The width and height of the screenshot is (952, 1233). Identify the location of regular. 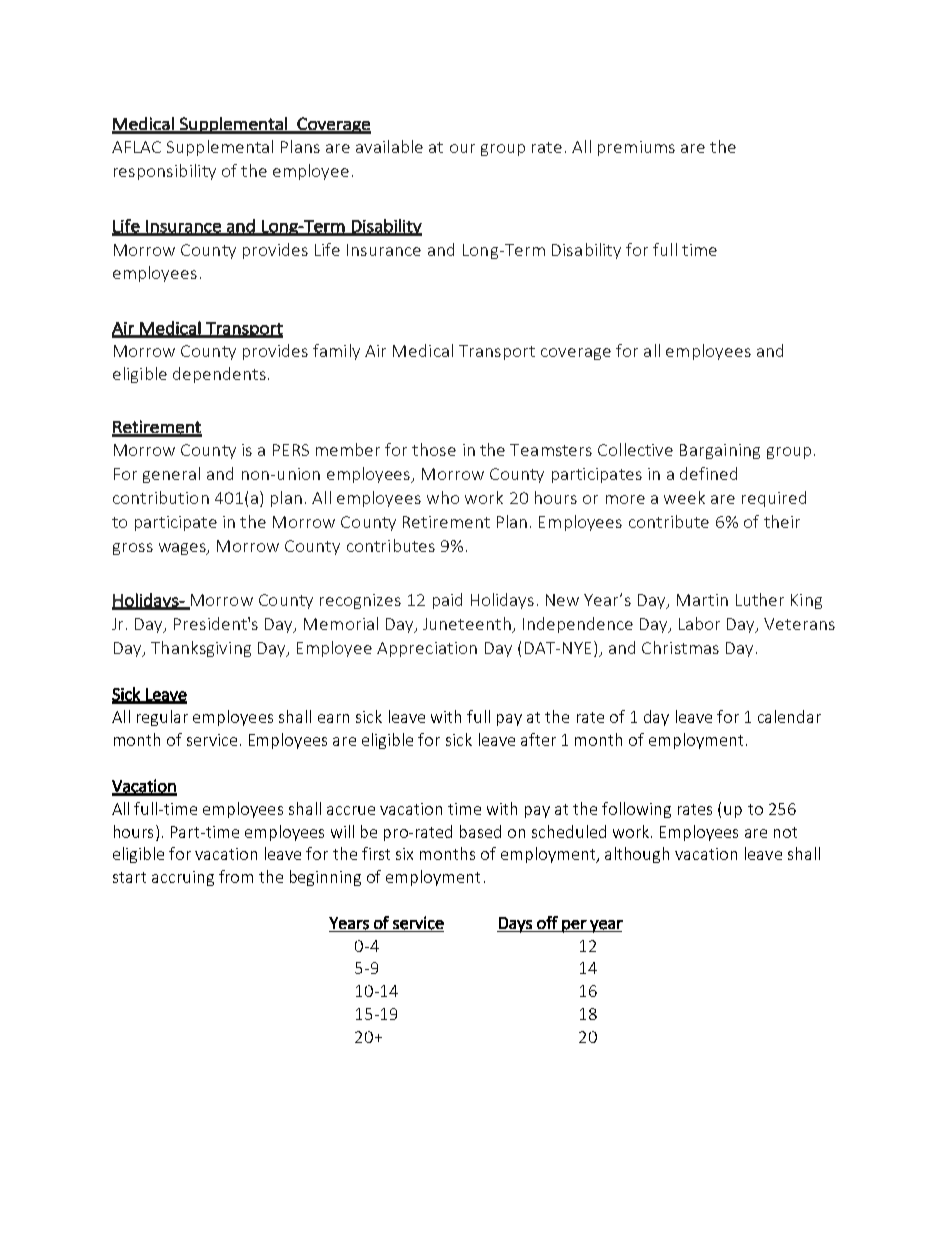
(162, 718).
